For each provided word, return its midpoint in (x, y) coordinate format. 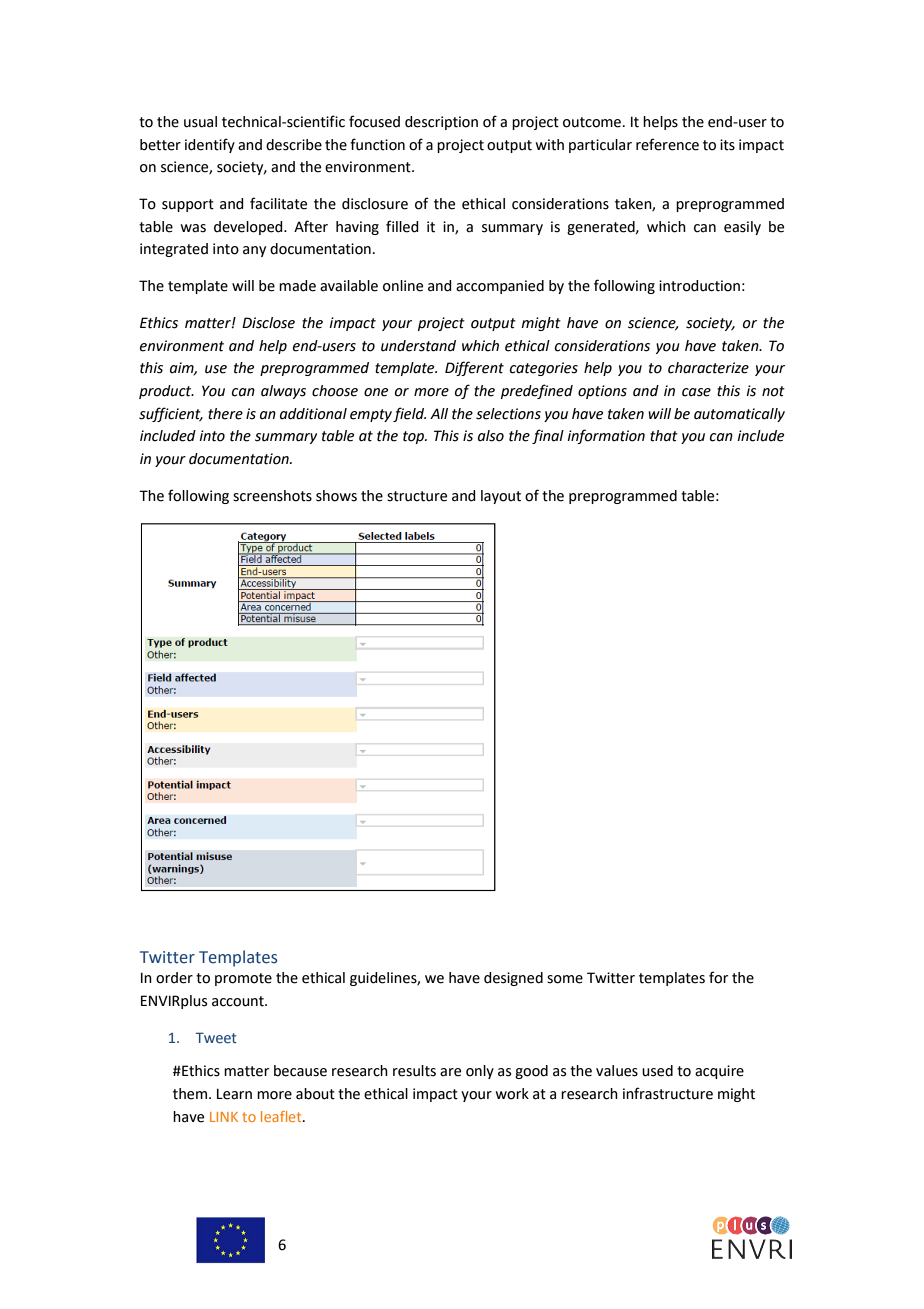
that (664, 436)
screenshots (272, 496)
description (441, 123)
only (480, 1072)
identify (210, 145)
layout (501, 497)
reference (667, 144)
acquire (719, 1072)
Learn (234, 1094)
